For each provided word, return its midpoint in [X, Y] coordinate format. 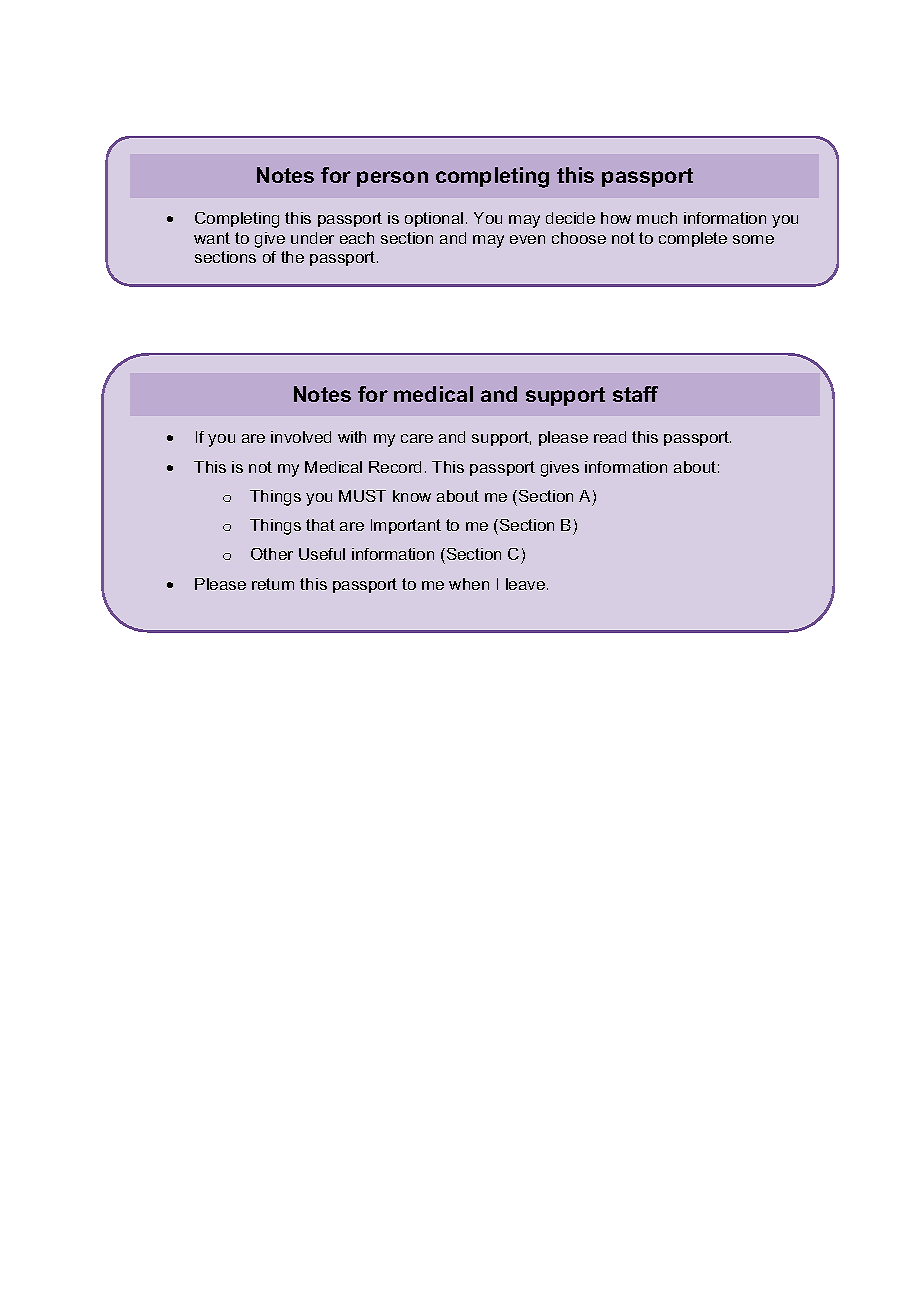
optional [434, 219]
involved [301, 437]
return [273, 584]
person [392, 179]
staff [635, 394]
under [312, 238]
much [657, 218]
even [527, 239]
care [417, 438]
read [610, 437]
